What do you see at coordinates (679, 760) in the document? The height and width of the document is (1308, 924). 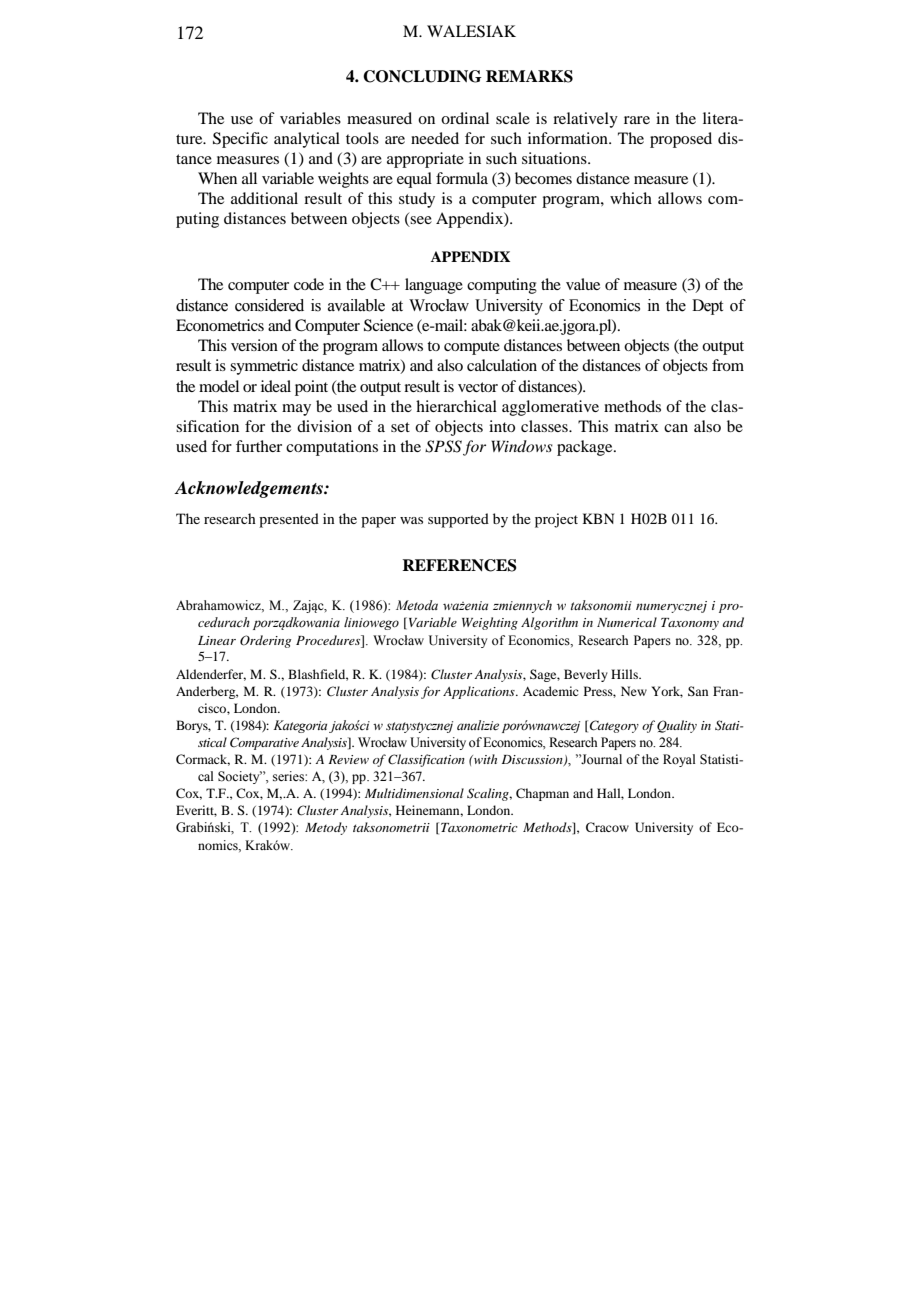 I see `Royal` at bounding box center [679, 760].
